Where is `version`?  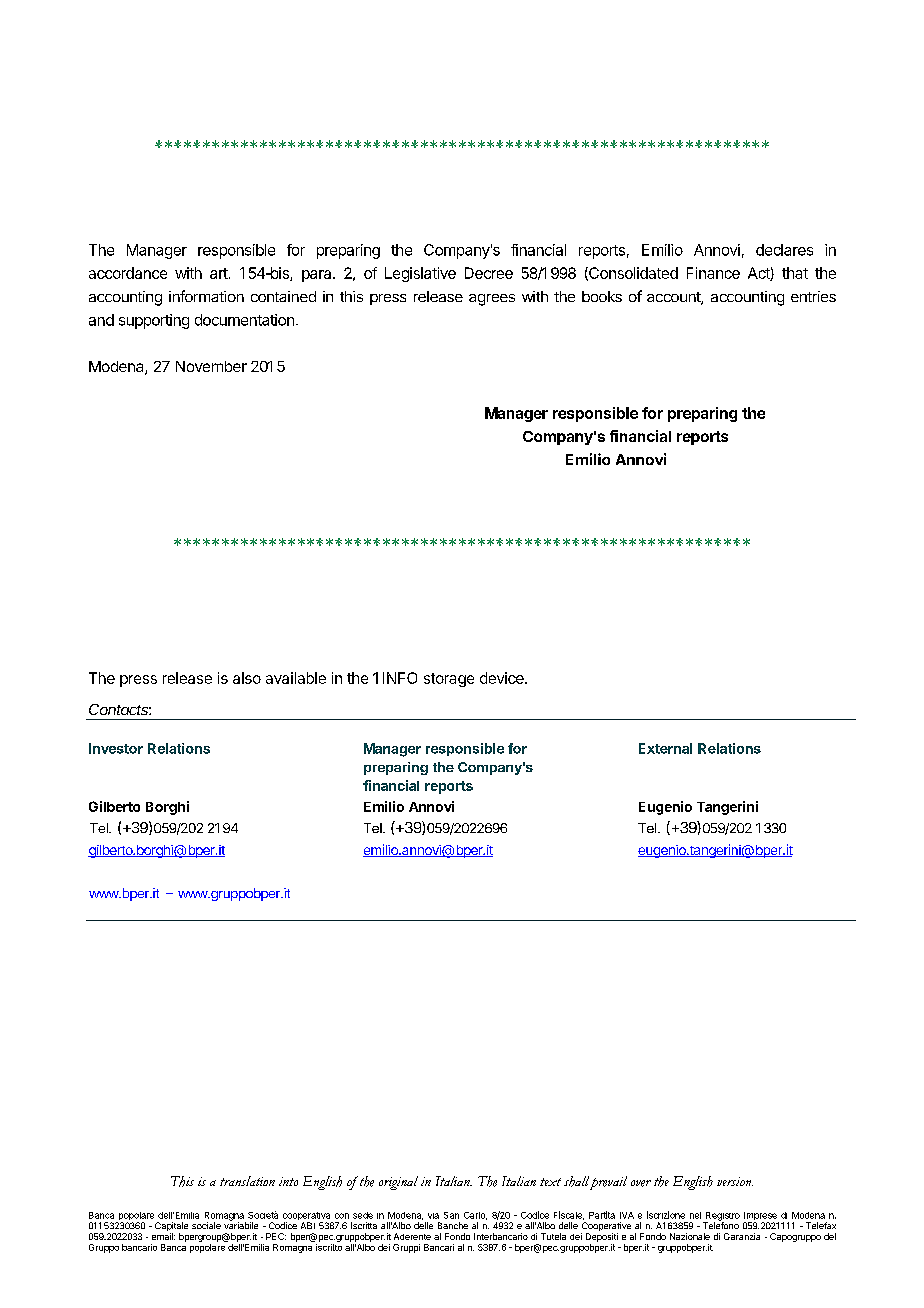
version is located at coordinates (735, 1181).
